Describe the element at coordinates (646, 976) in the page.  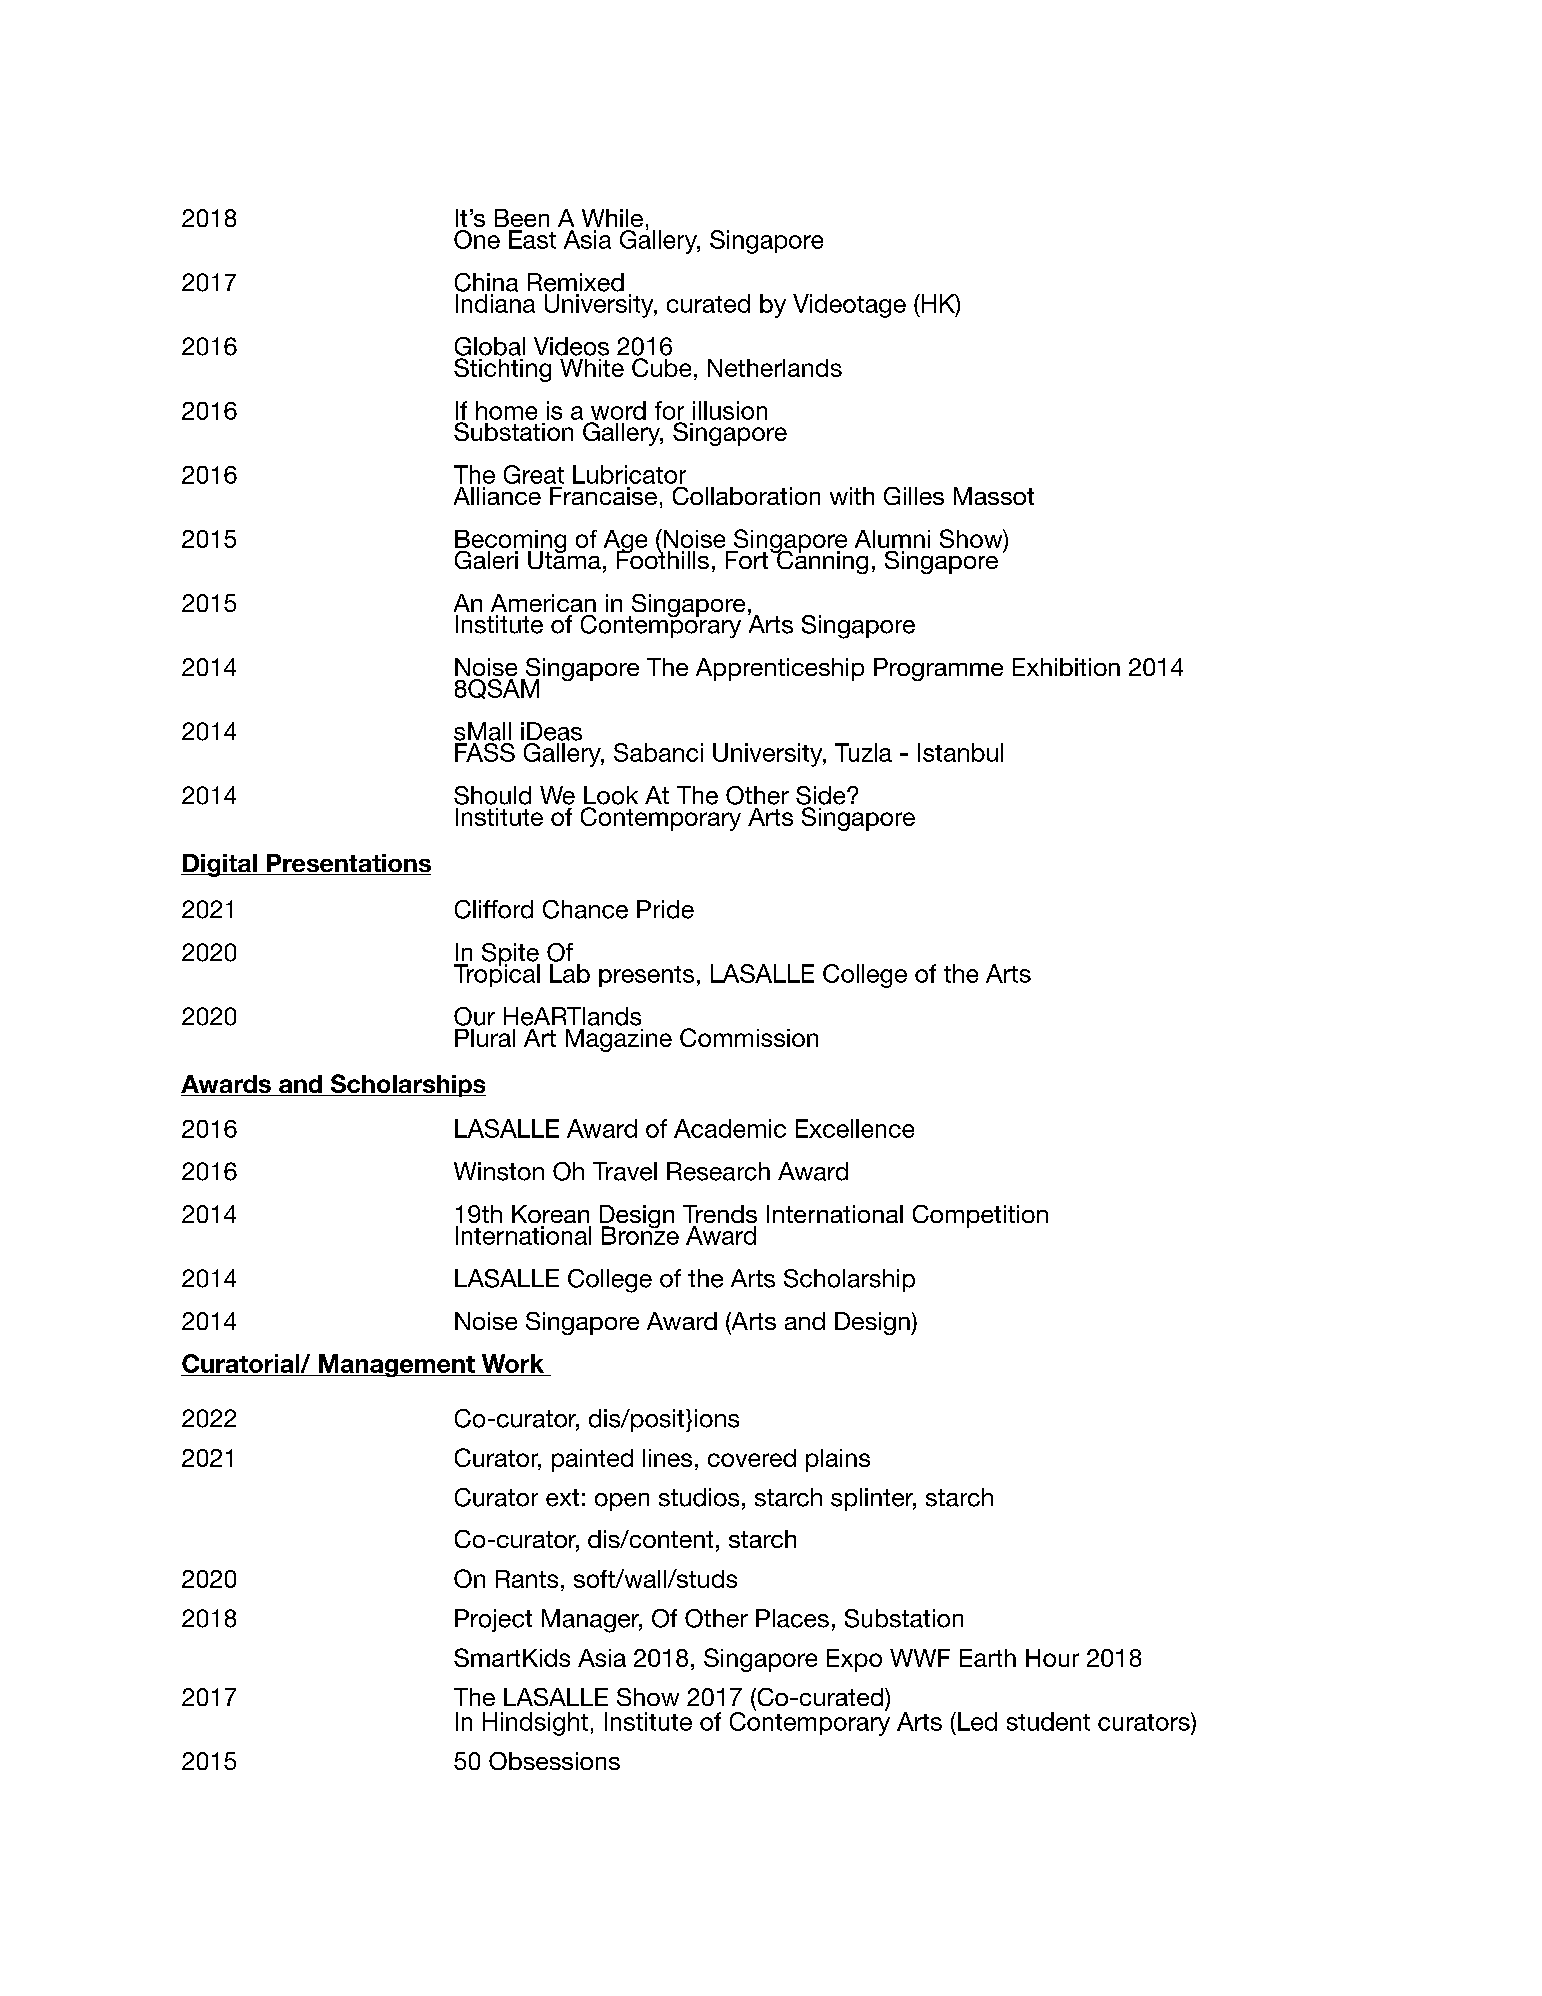
I see `presents` at that location.
